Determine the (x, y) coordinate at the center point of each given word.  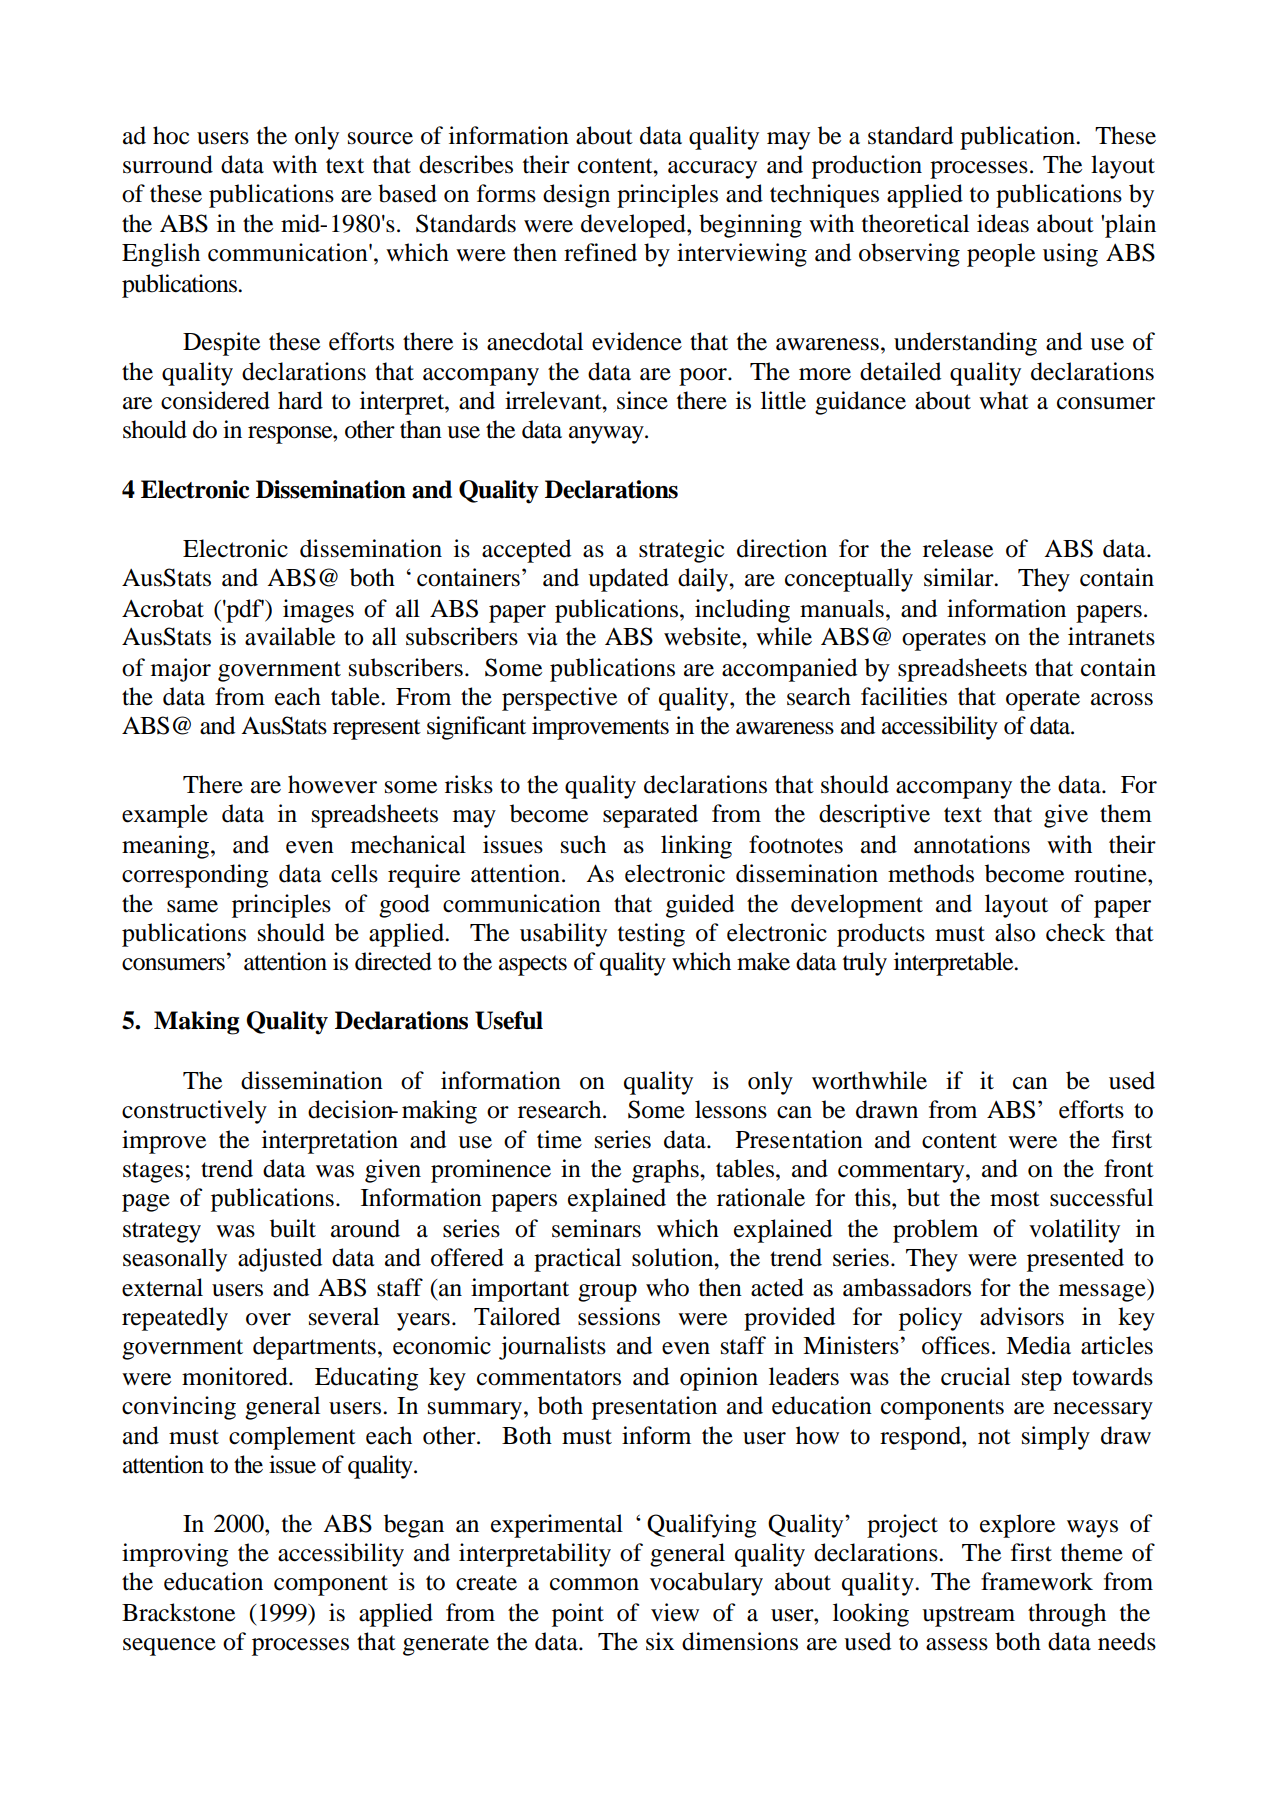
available (290, 636)
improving (175, 1555)
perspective (559, 699)
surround (168, 164)
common (594, 1584)
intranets (1111, 636)
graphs (666, 1171)
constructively (194, 1112)
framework (1037, 1581)
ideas (1003, 223)
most (1015, 1199)
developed (634, 226)
